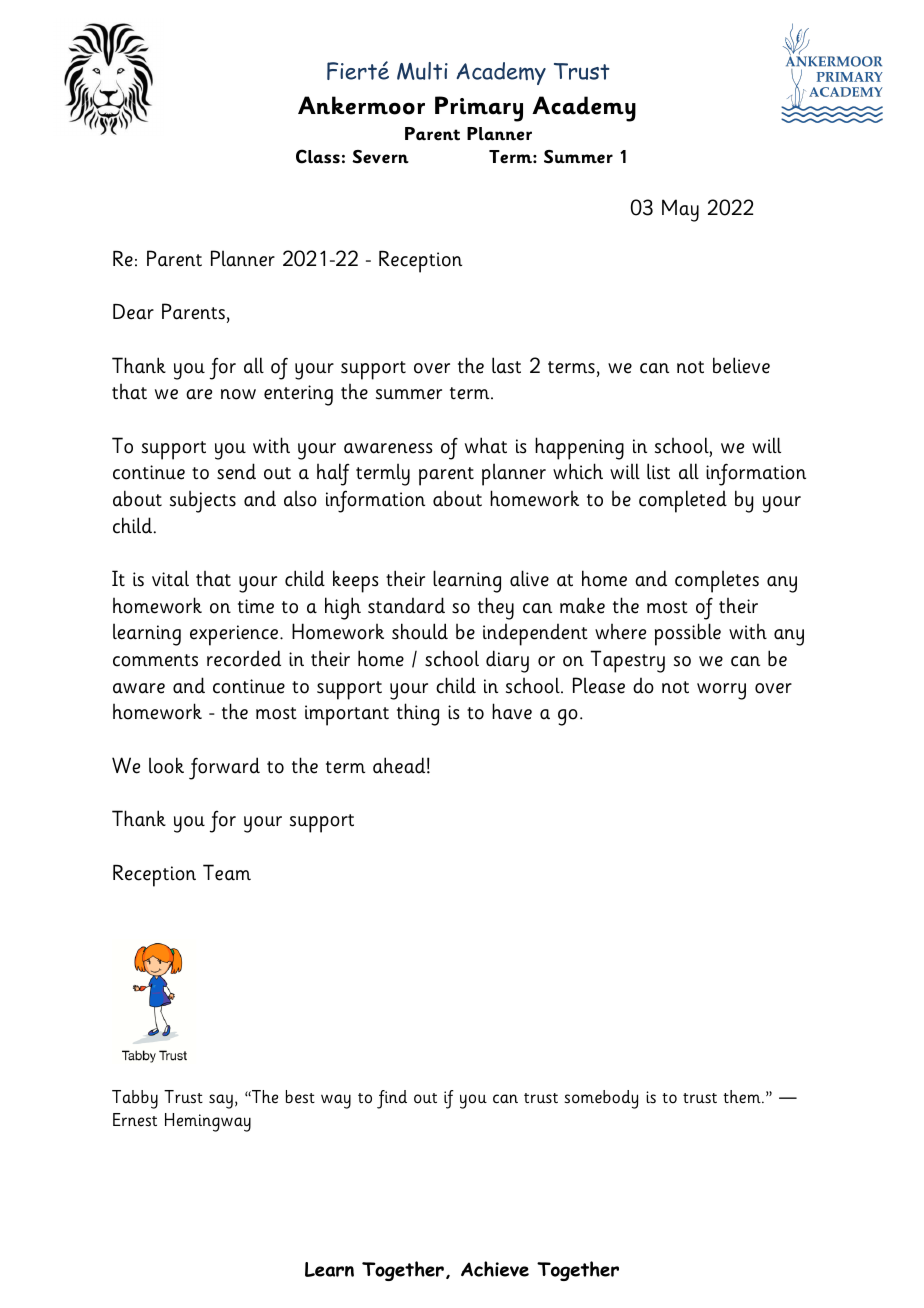 The width and height of the page is (924, 1308). What do you see at coordinates (208, 1122) in the page?
I see `Hemingway` at bounding box center [208, 1122].
